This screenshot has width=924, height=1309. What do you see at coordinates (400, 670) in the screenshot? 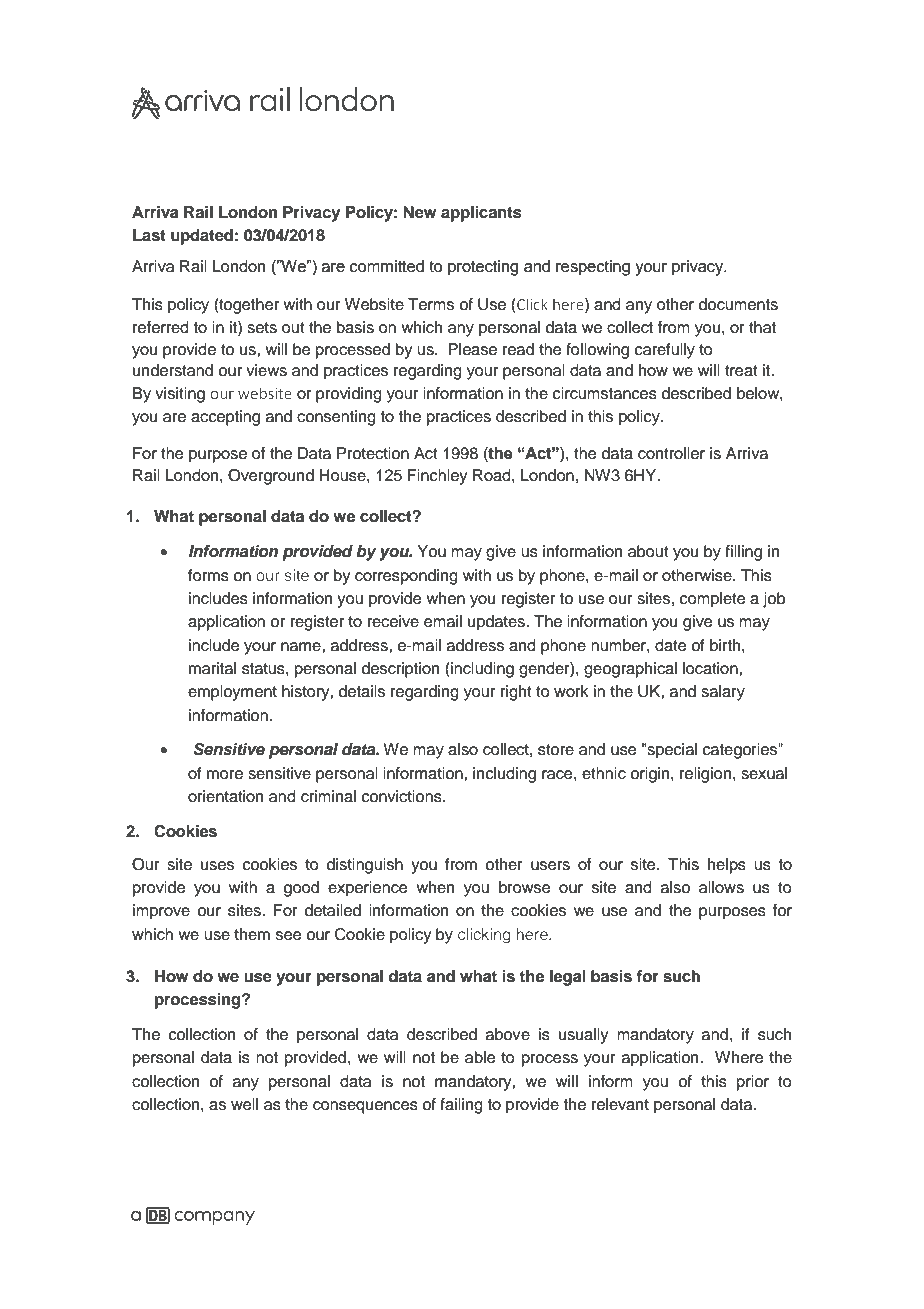
I see `description` at bounding box center [400, 670].
